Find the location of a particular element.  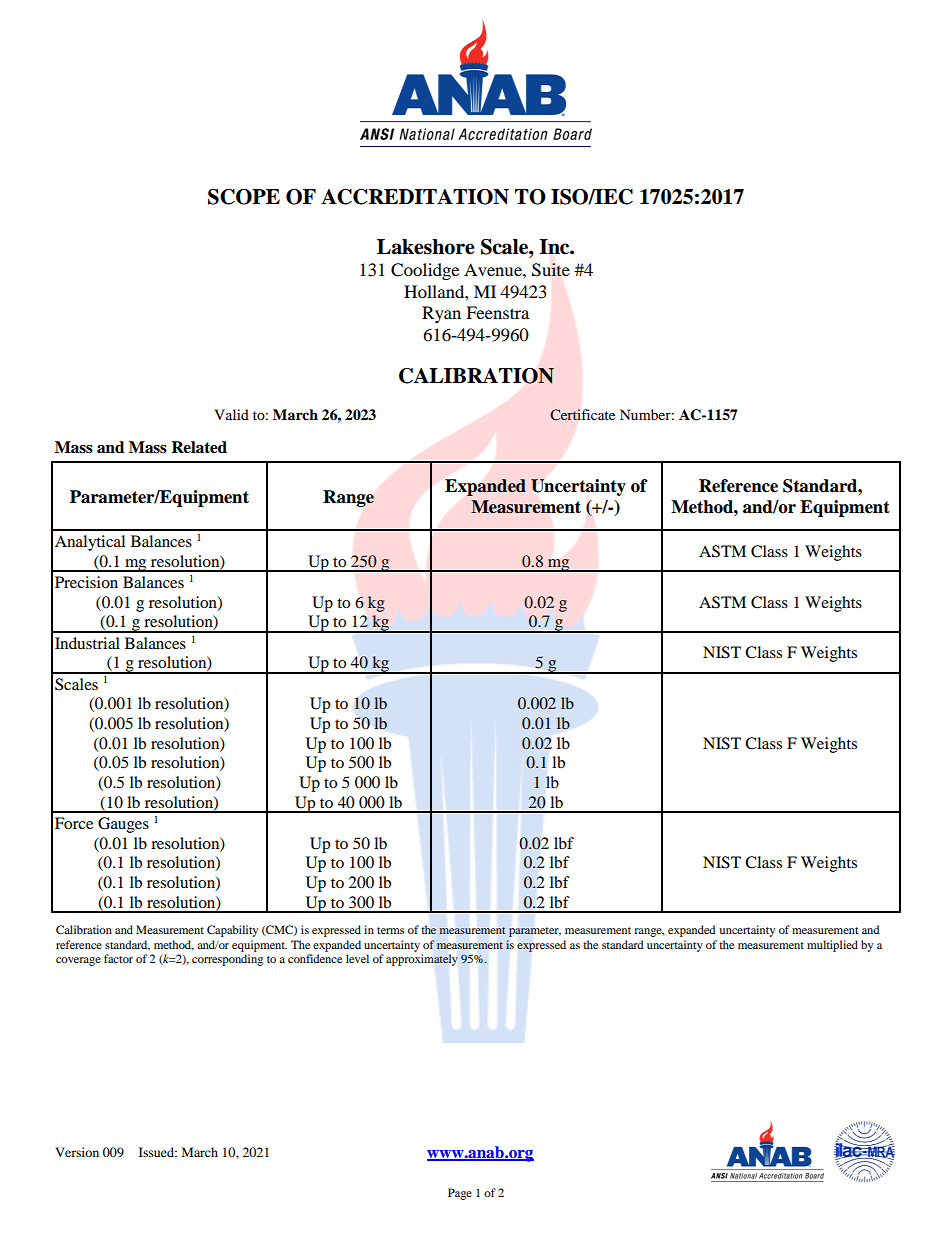

terms is located at coordinates (390, 930).
